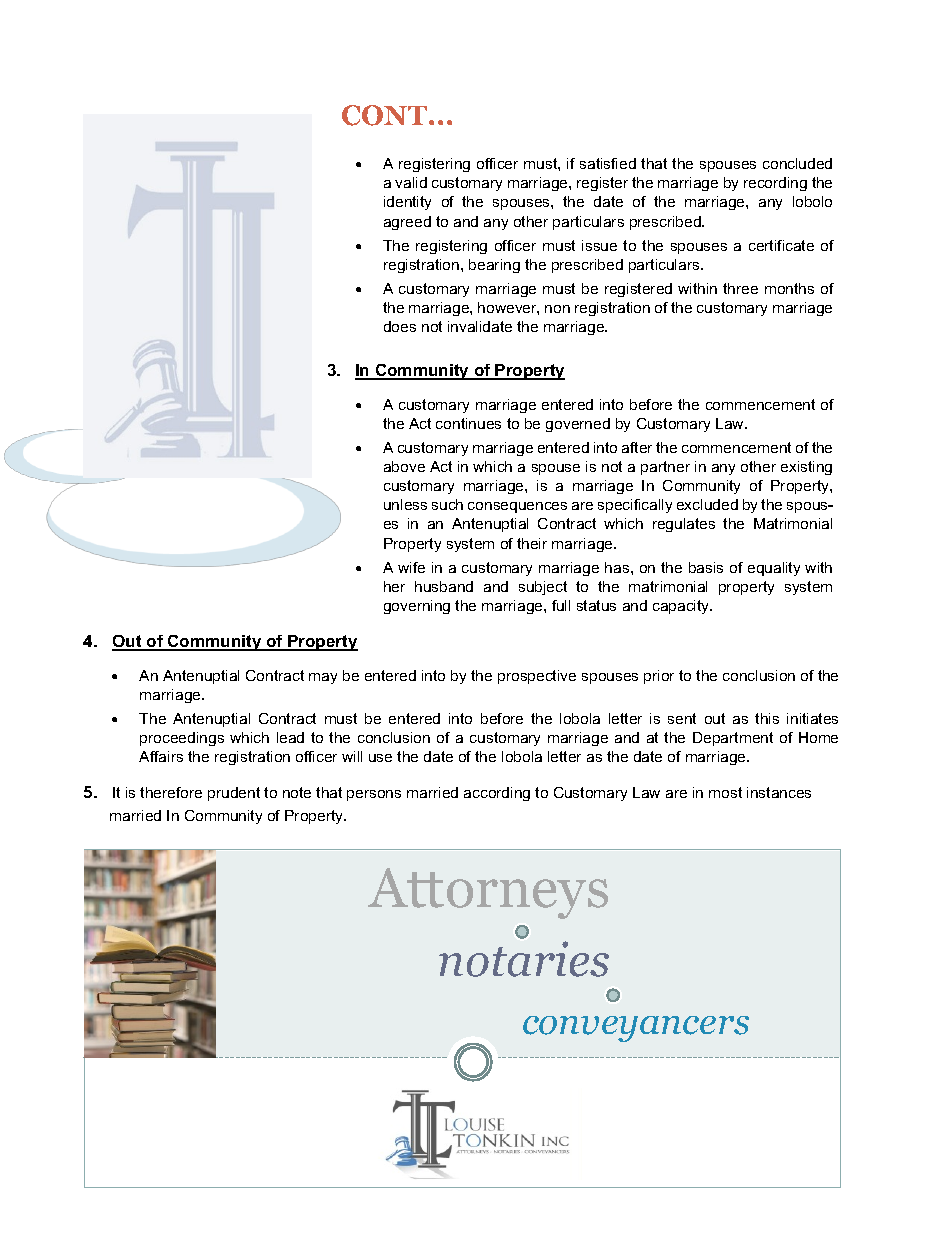 The width and height of the image is (952, 1233). I want to click on notaries, so click(524, 959).
